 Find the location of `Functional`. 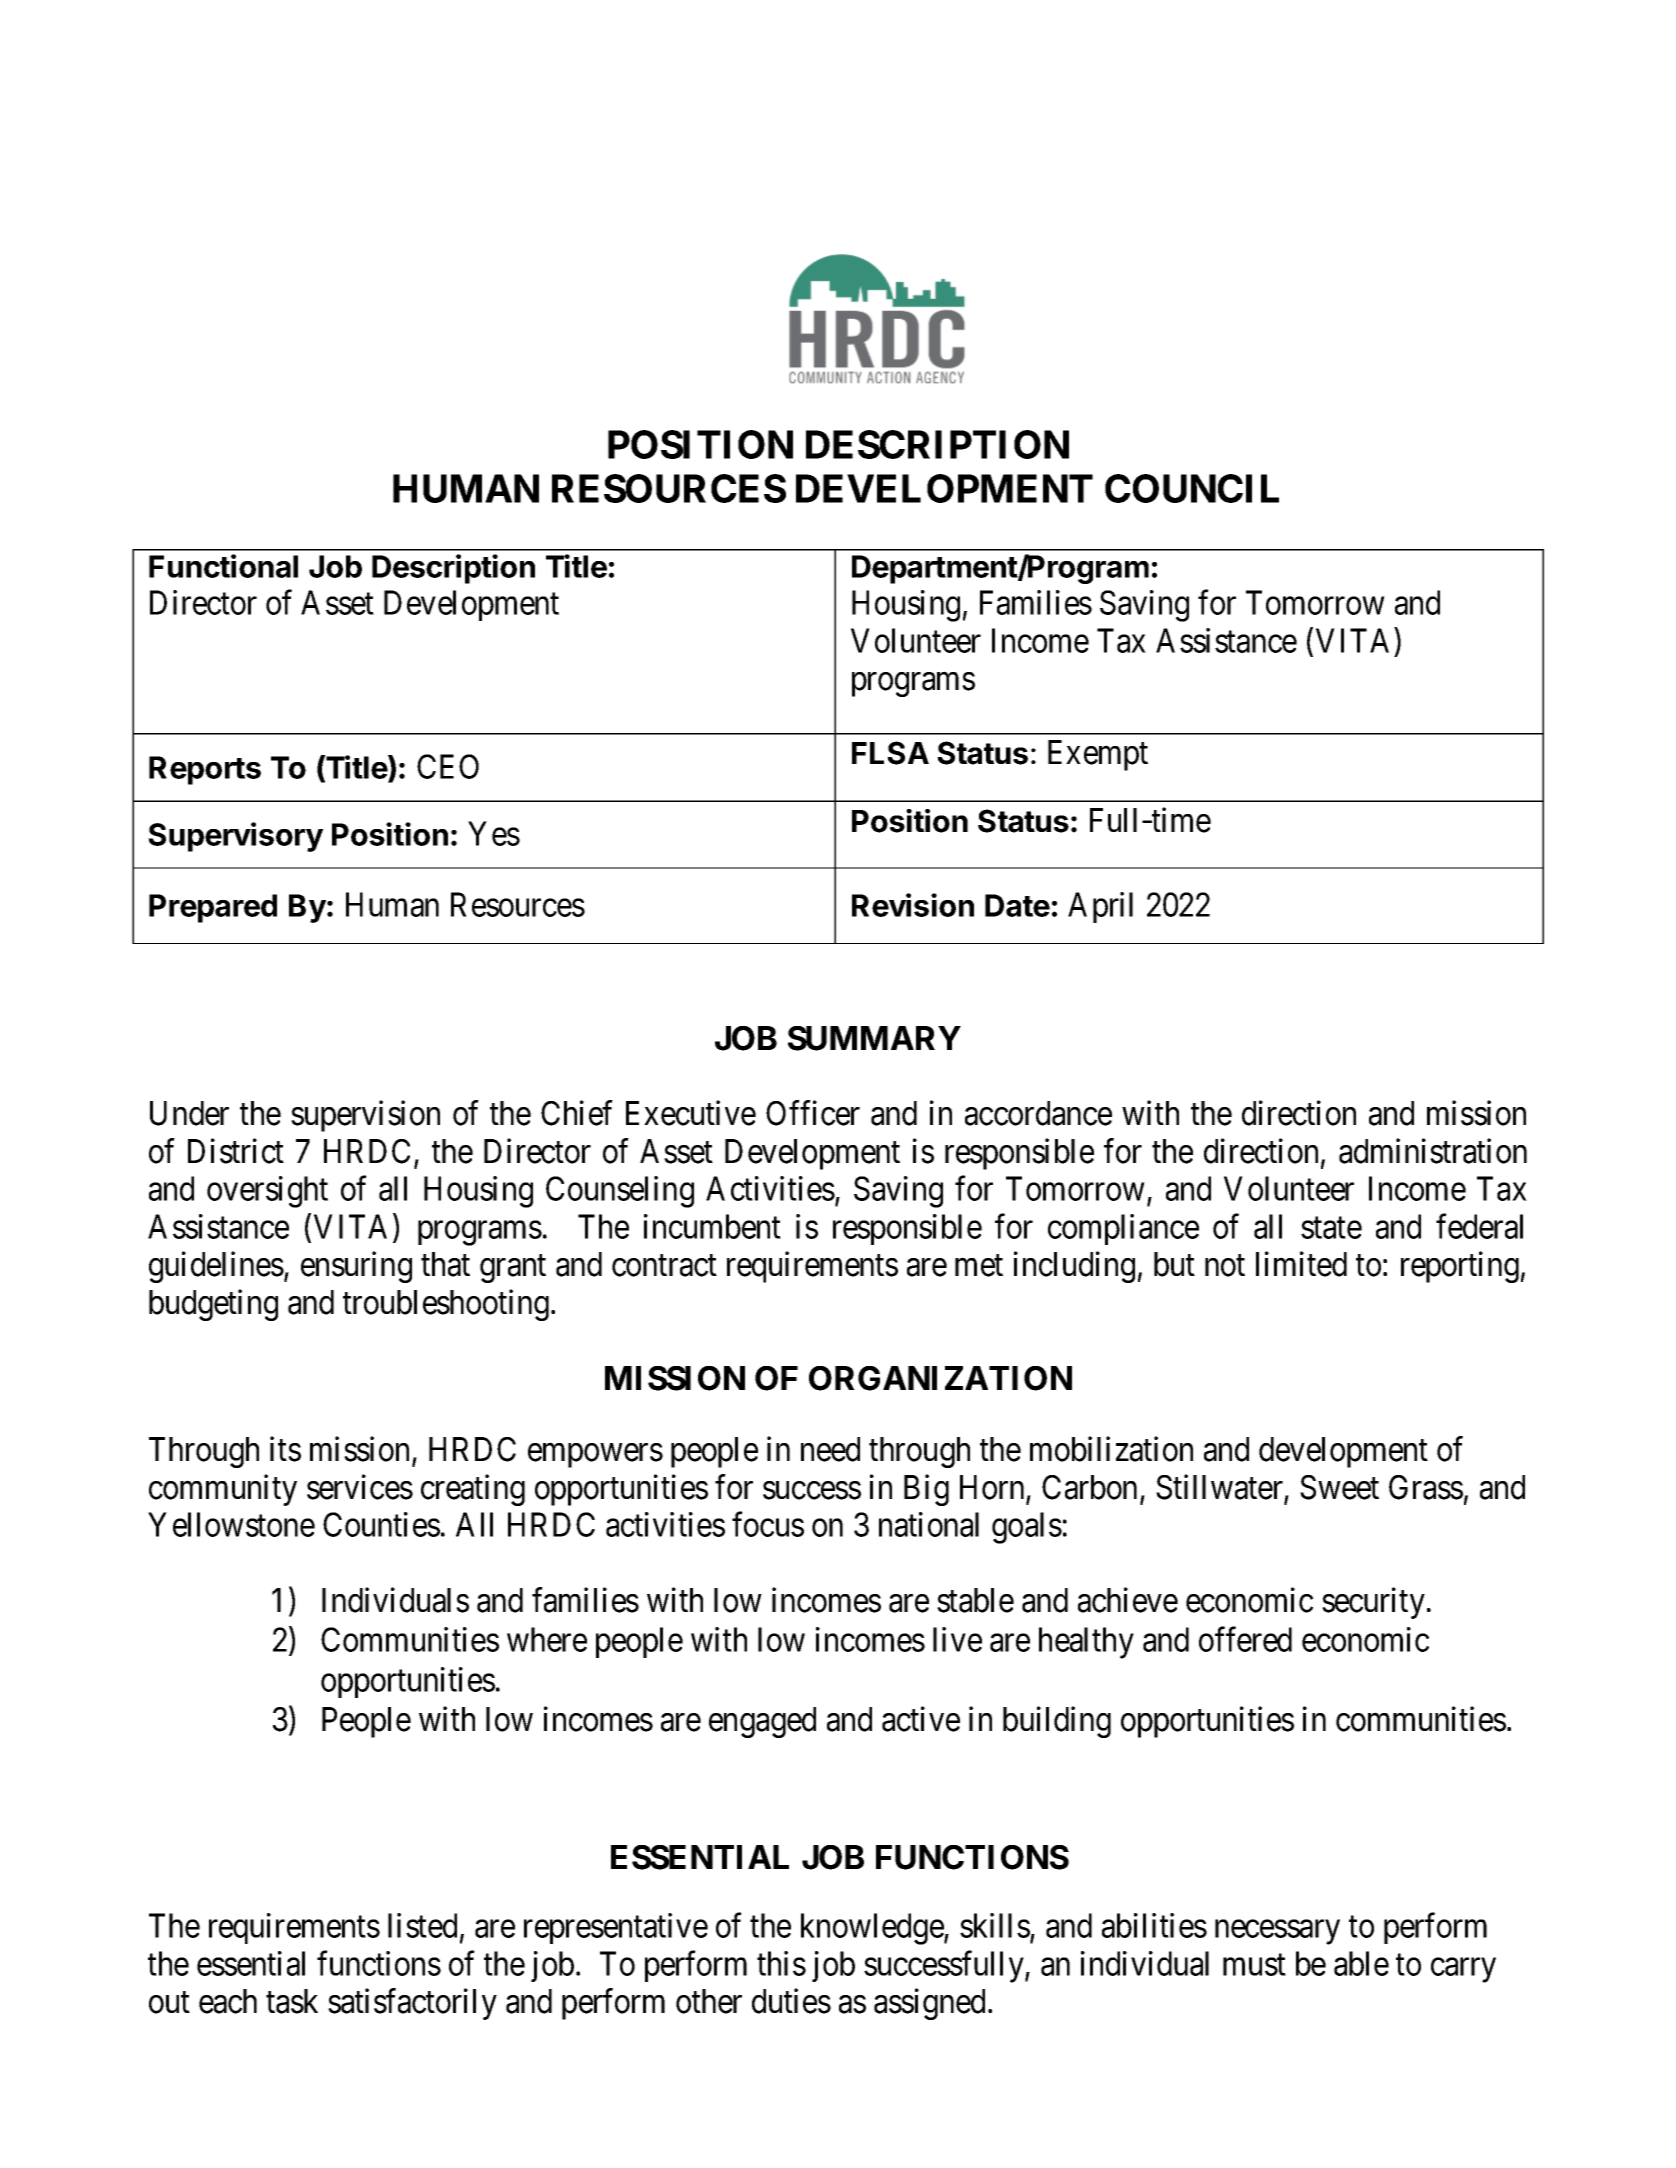

Functional is located at coordinates (223, 566).
